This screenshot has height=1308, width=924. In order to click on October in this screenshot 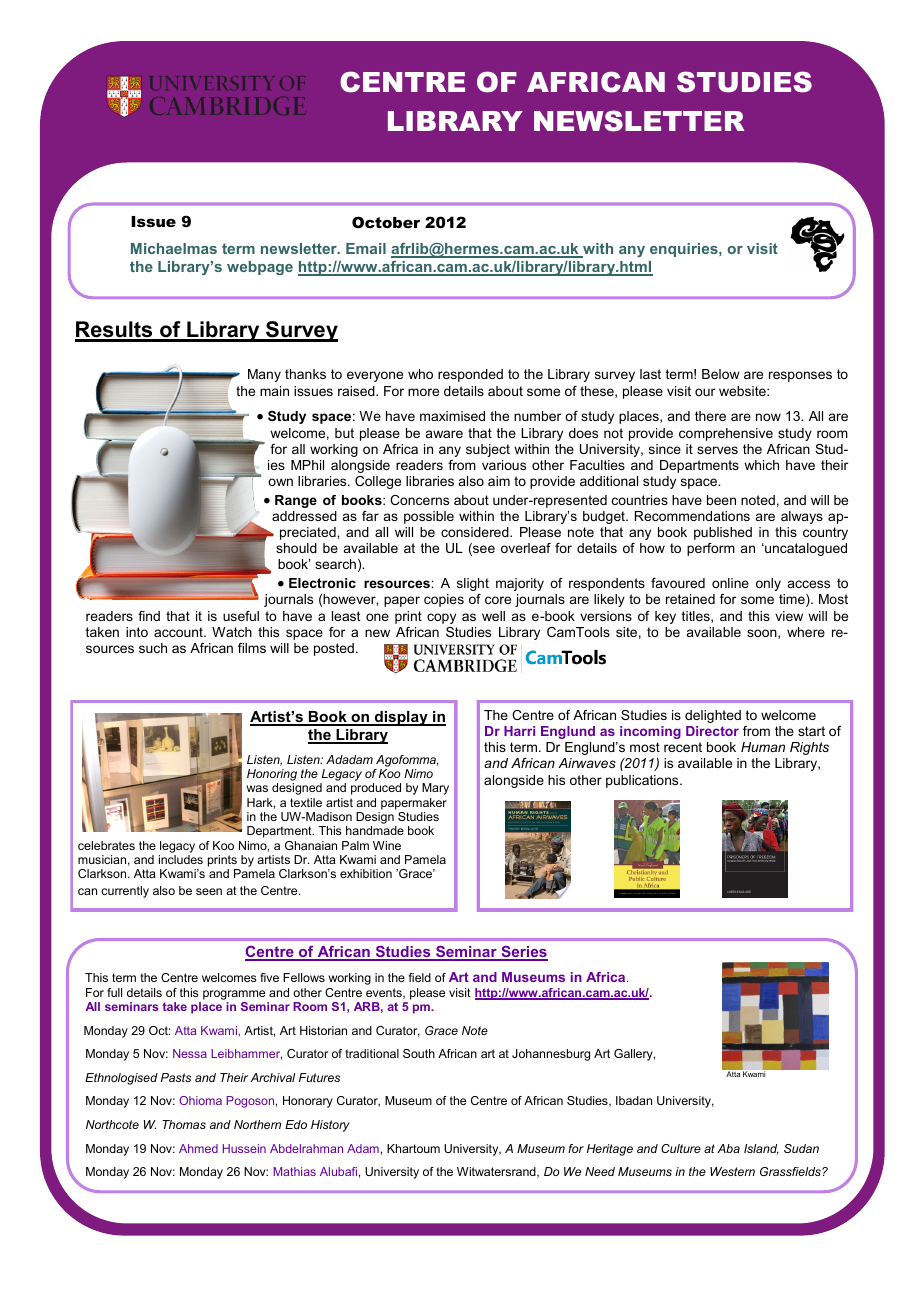, I will do `click(386, 222)`.
